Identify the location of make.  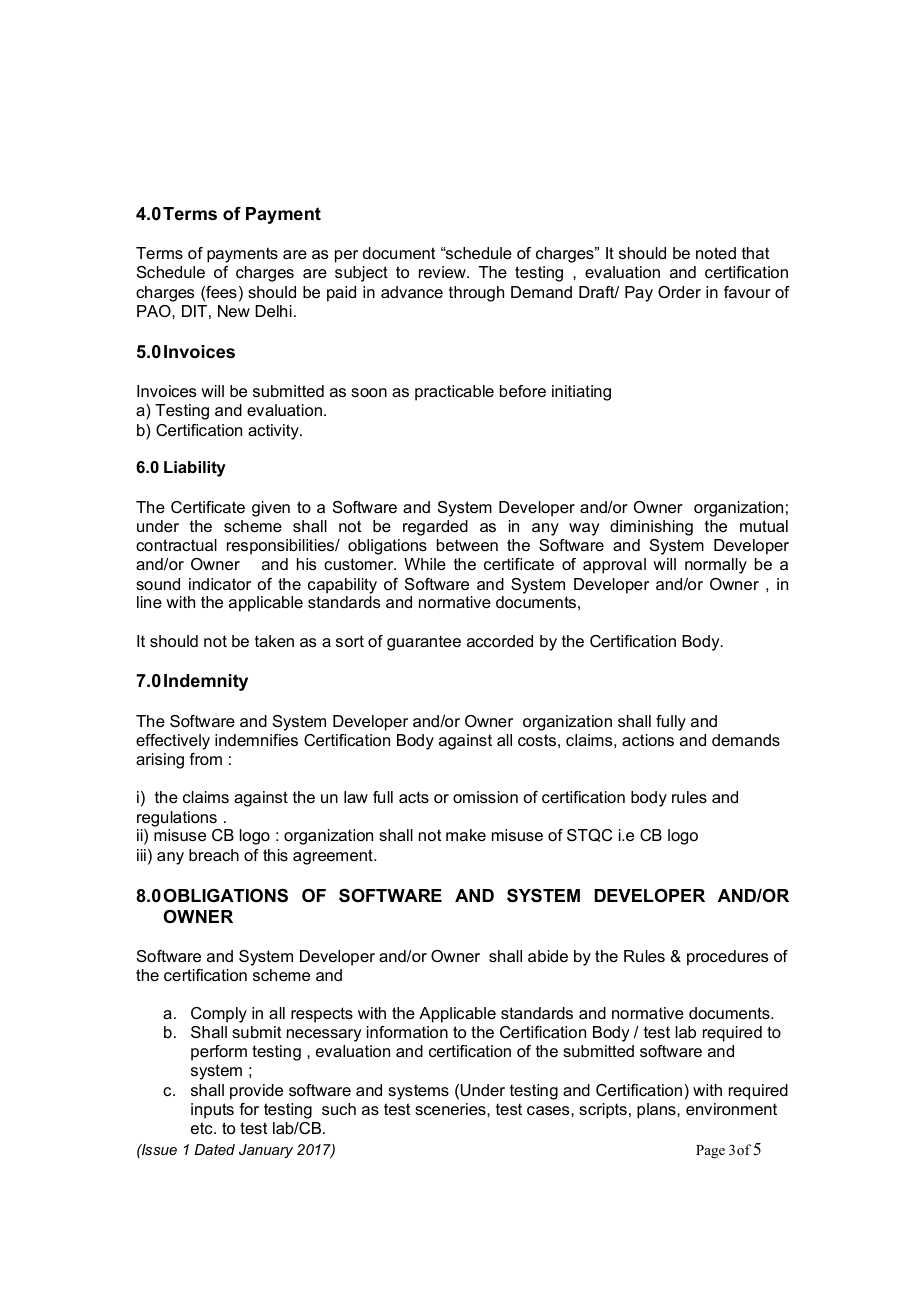
(466, 835).
